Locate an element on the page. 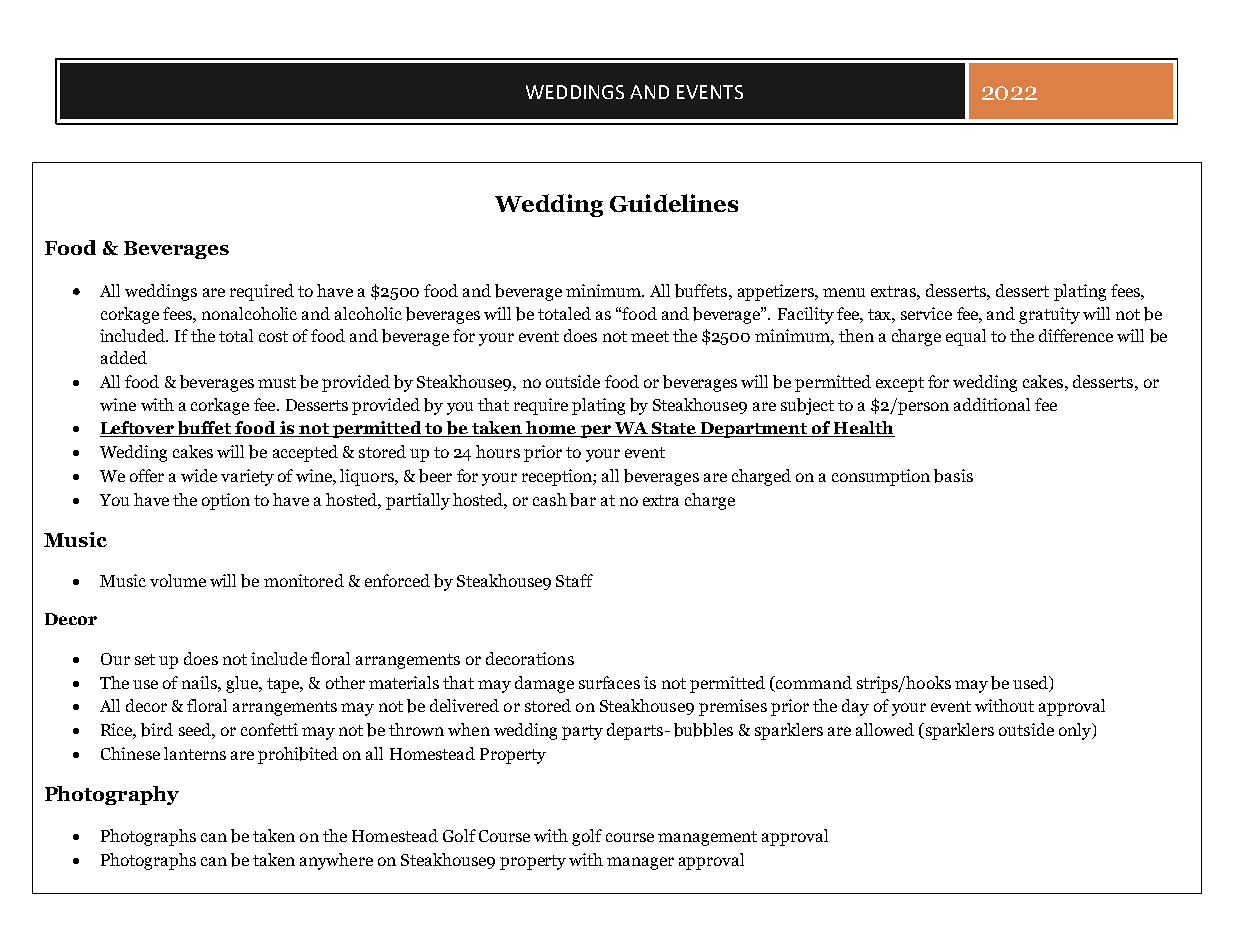 The height and width of the document is (952, 1233). option is located at coordinates (226, 501).
